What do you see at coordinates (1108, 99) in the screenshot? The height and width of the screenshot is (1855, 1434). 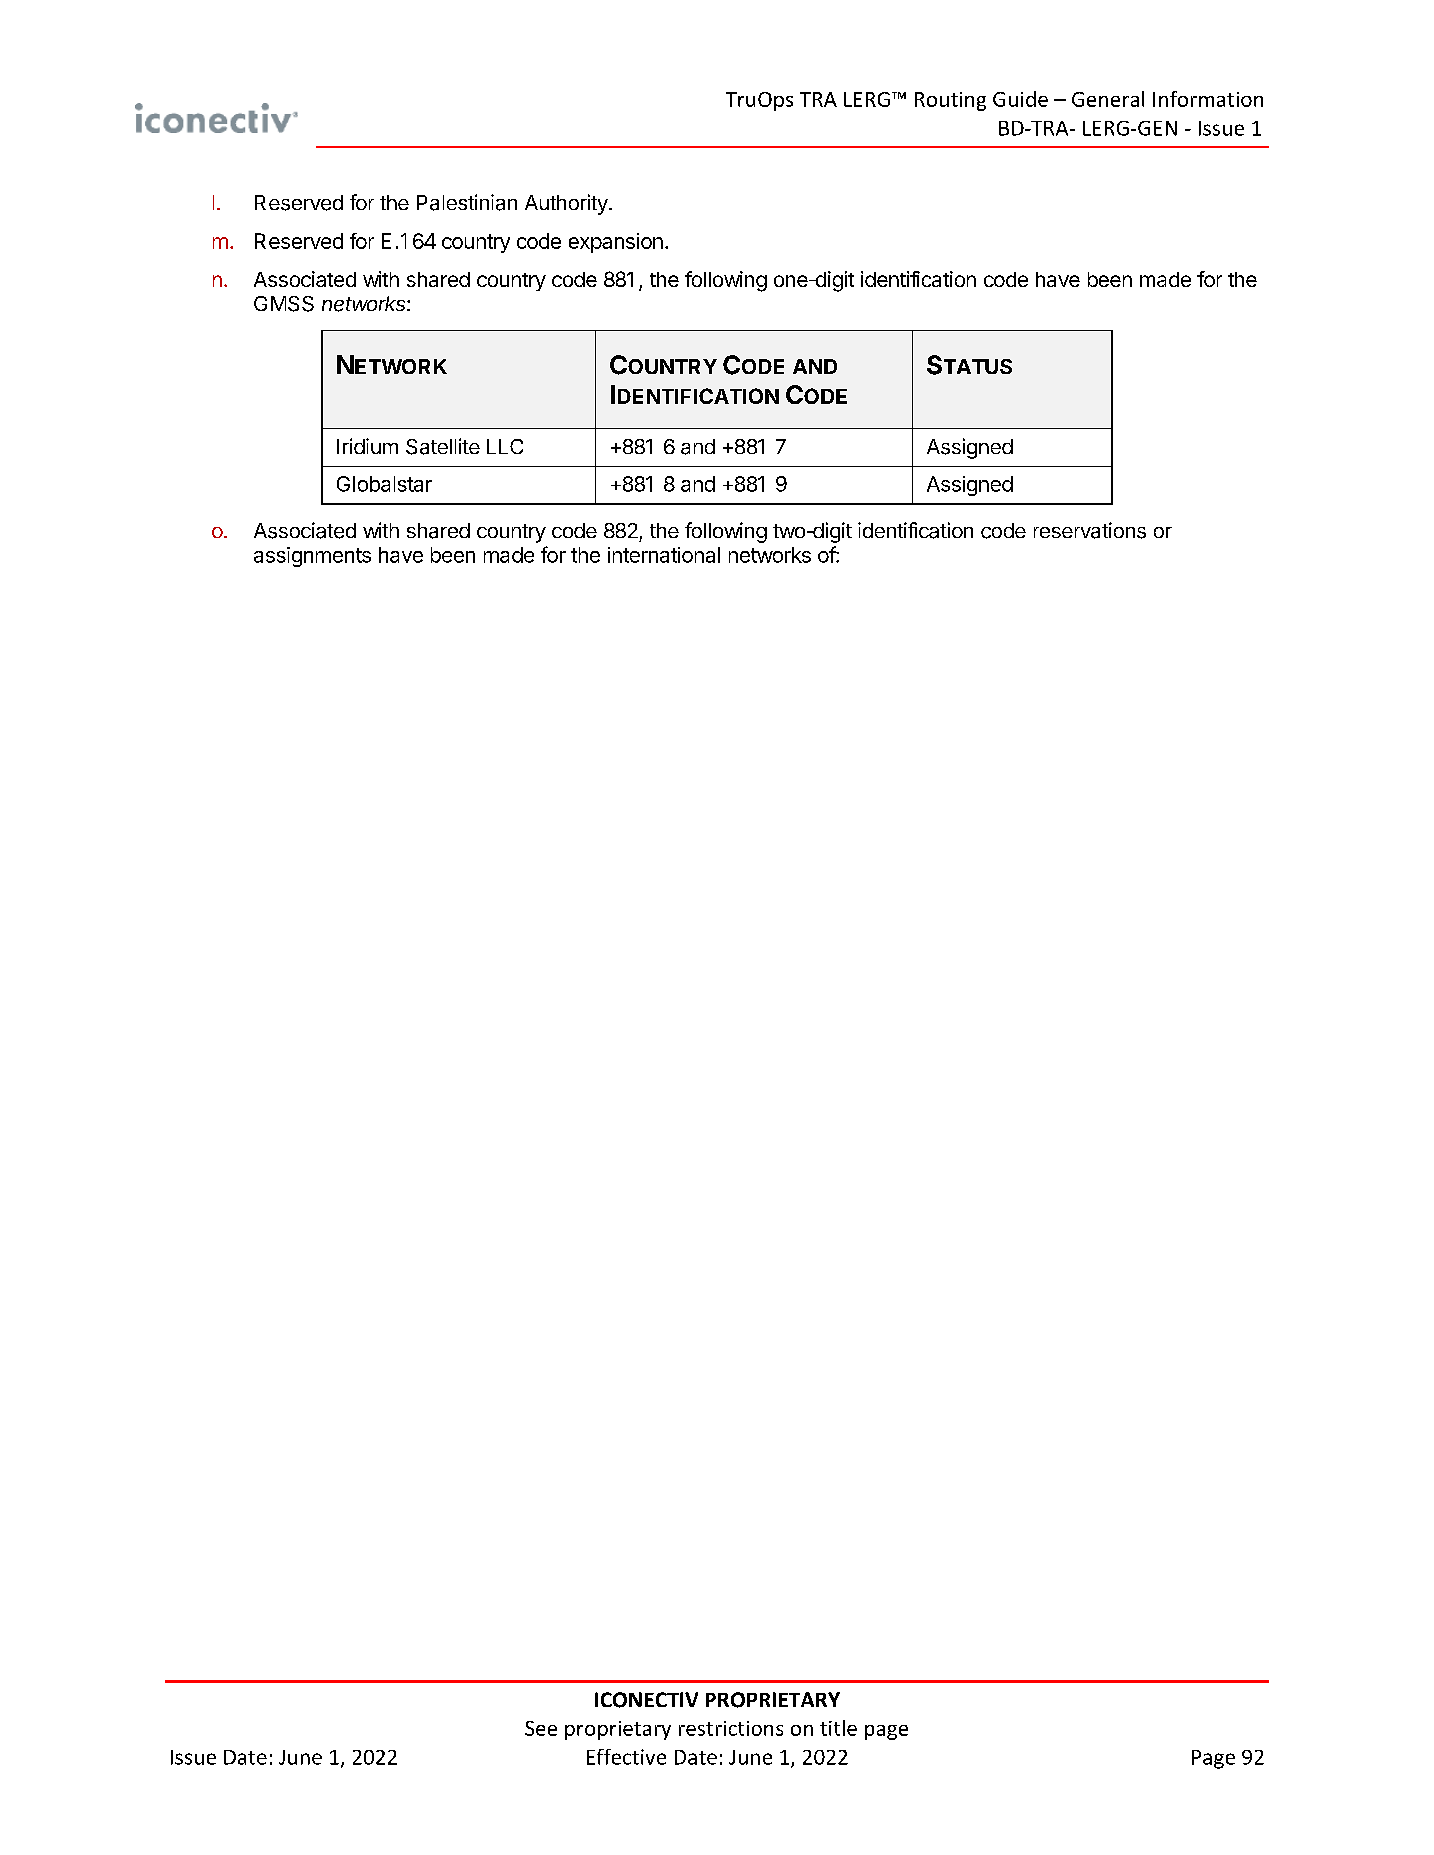 I see `General` at bounding box center [1108, 99].
